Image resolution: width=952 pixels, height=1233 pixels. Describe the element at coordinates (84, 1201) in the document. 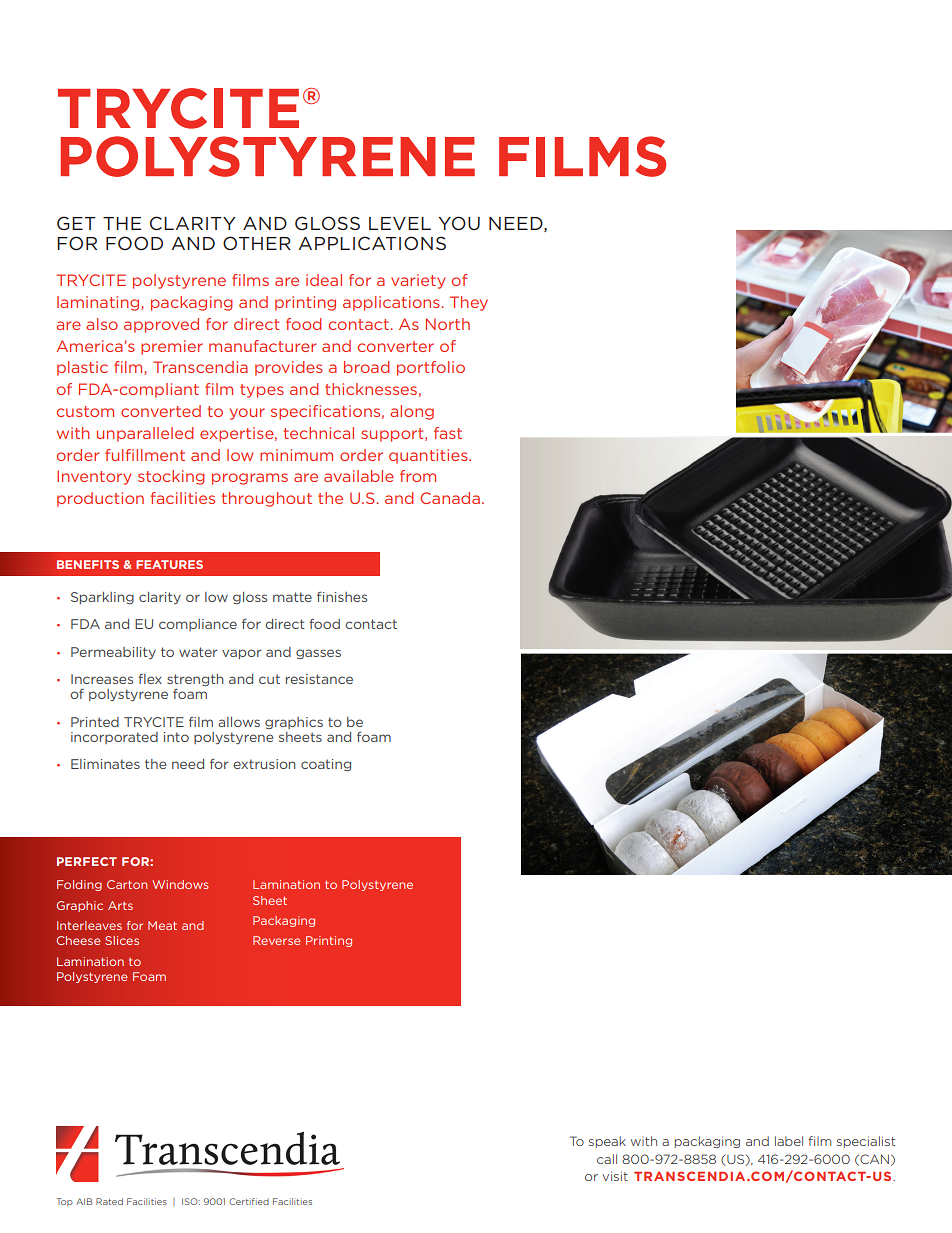

I see `AIB` at that location.
